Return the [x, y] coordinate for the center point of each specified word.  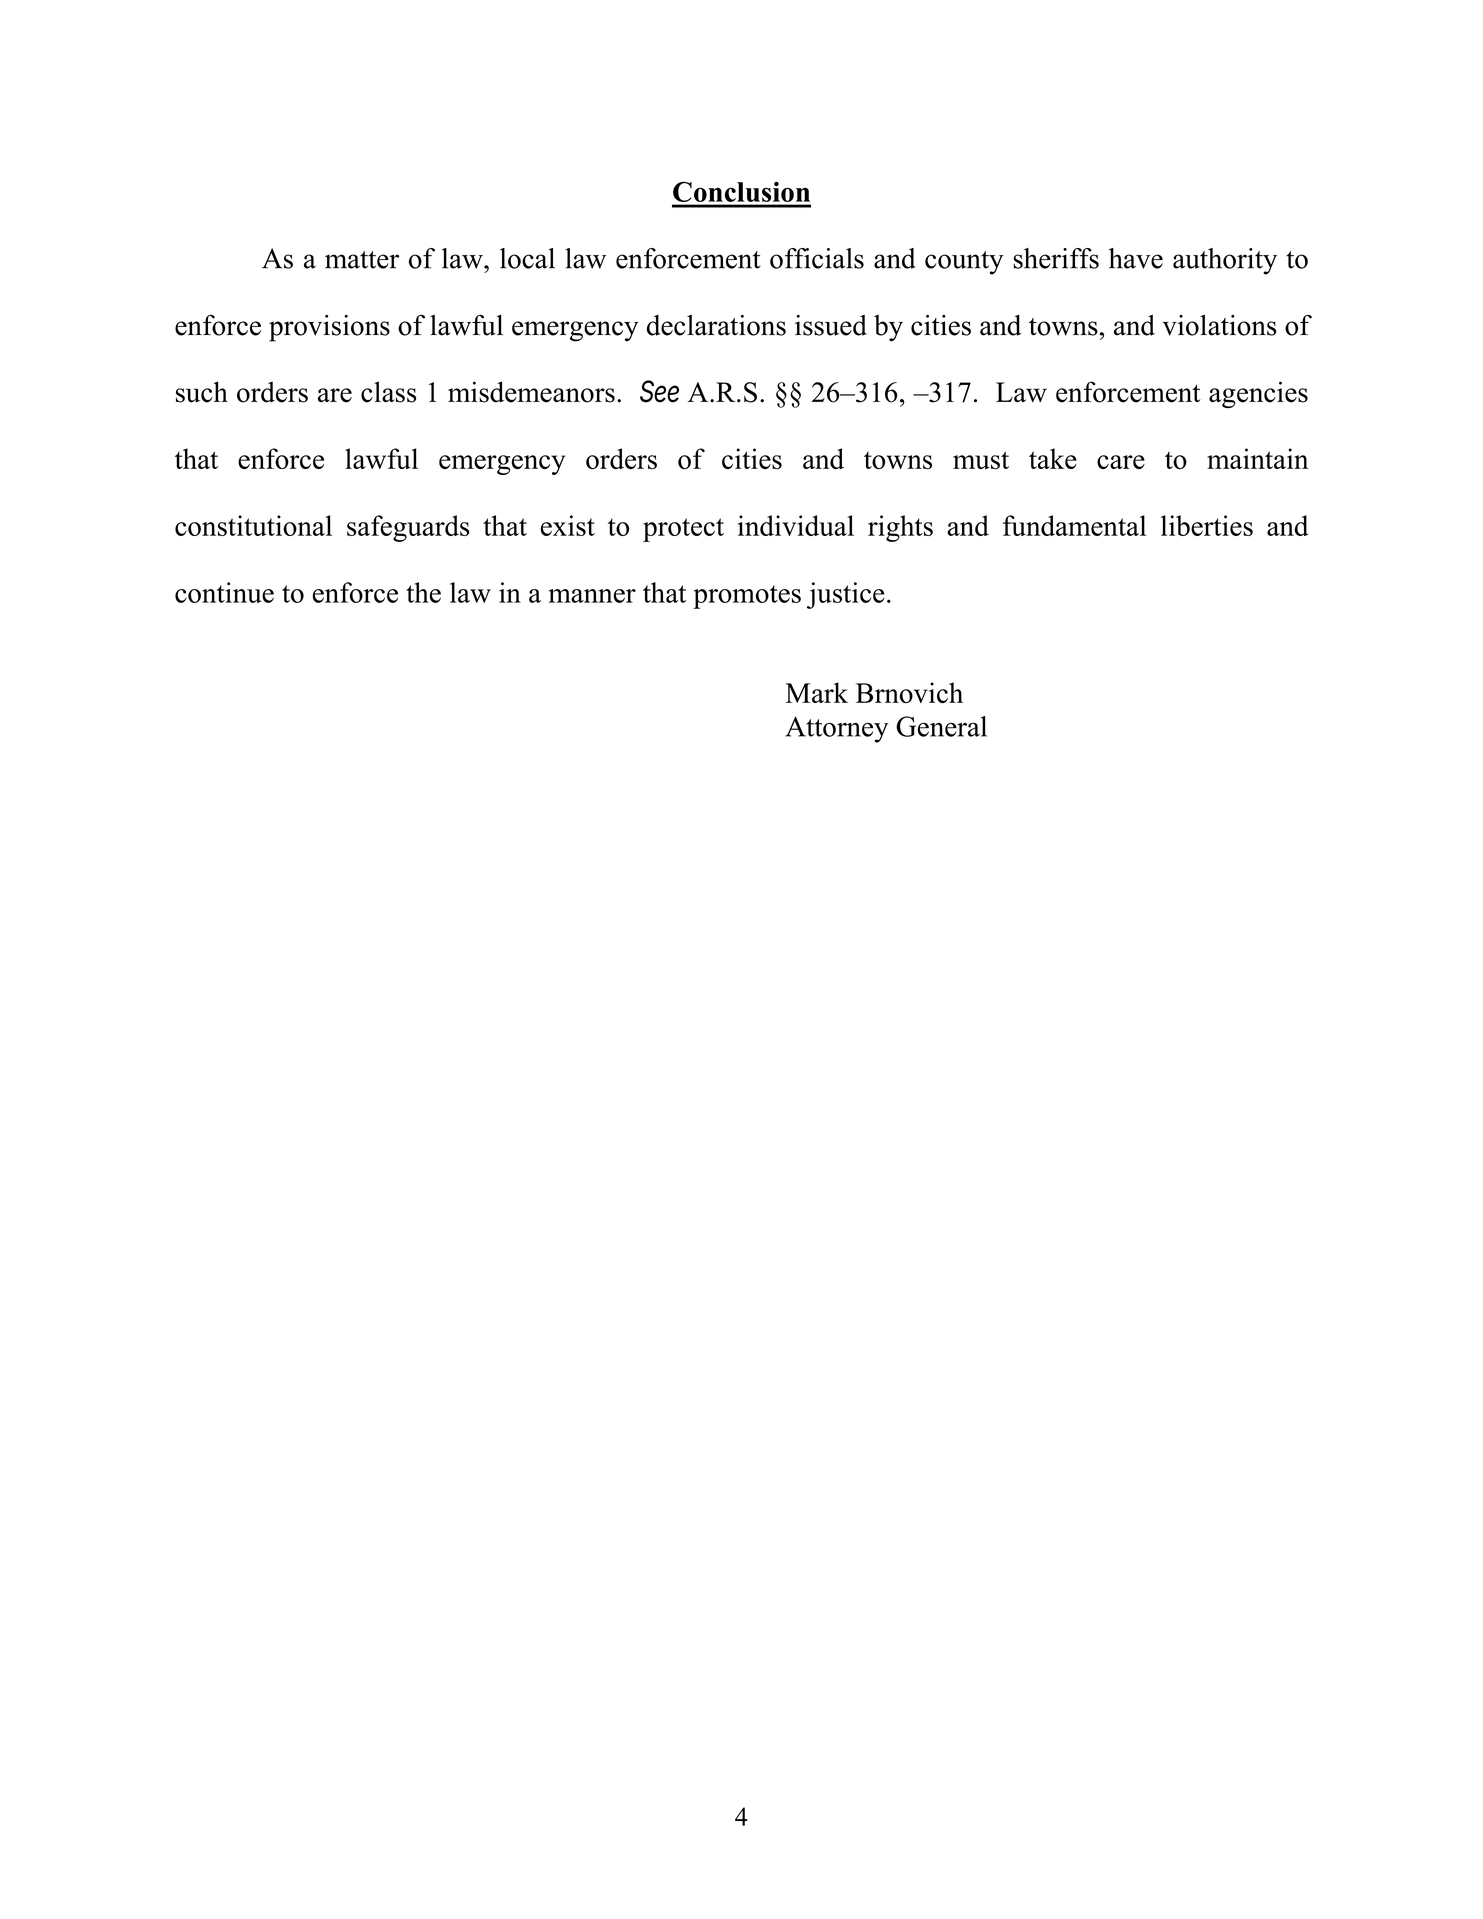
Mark [817, 692]
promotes [747, 597]
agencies [1258, 394]
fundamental [1074, 525]
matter [362, 260]
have [1136, 258]
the [423, 592]
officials [817, 258]
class [388, 392]
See [659, 391]
